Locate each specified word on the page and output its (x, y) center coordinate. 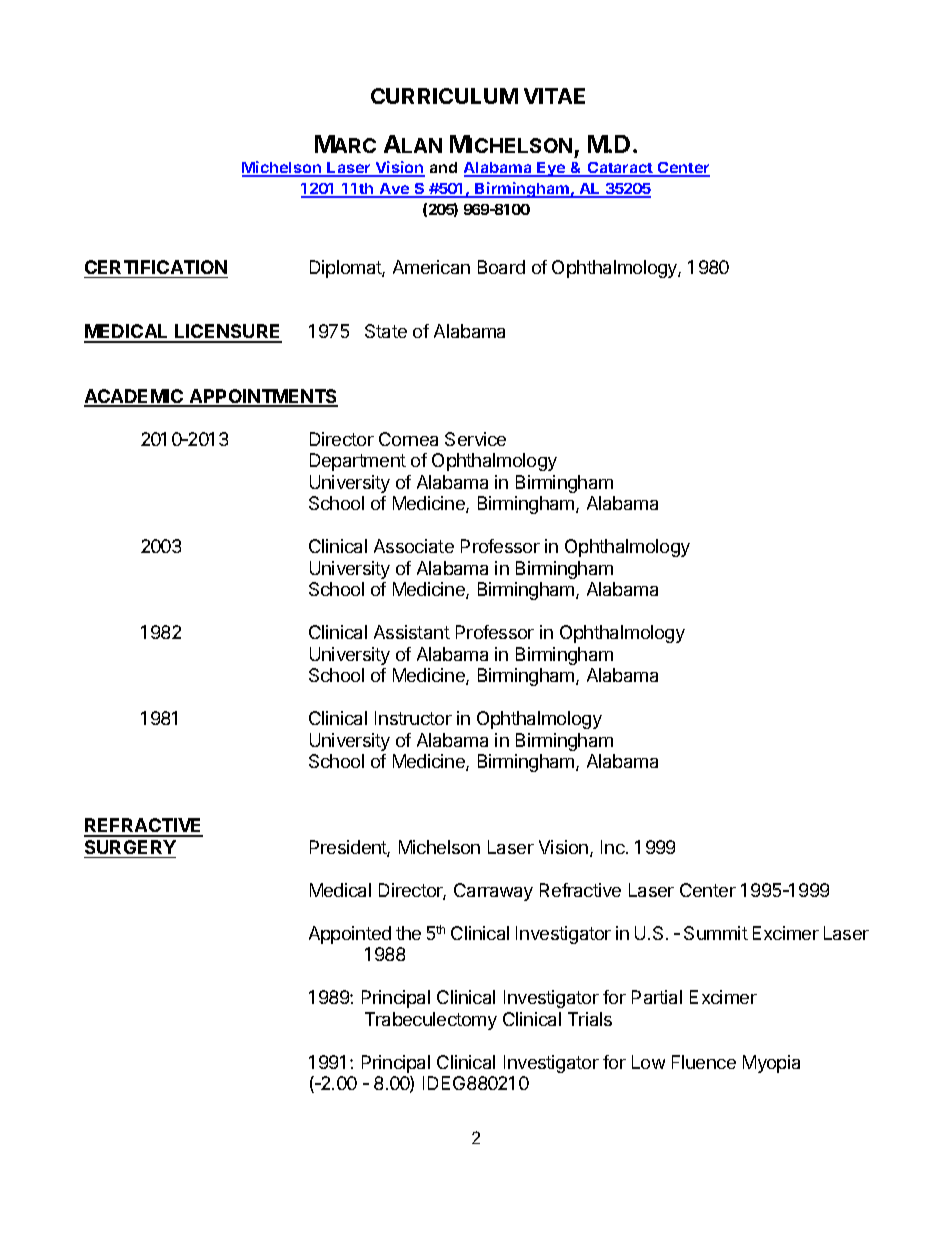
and (443, 167)
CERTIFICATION (156, 267)
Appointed (350, 935)
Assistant (412, 632)
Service (475, 439)
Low (648, 1062)
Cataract (620, 169)
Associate (414, 546)
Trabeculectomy (431, 1021)
